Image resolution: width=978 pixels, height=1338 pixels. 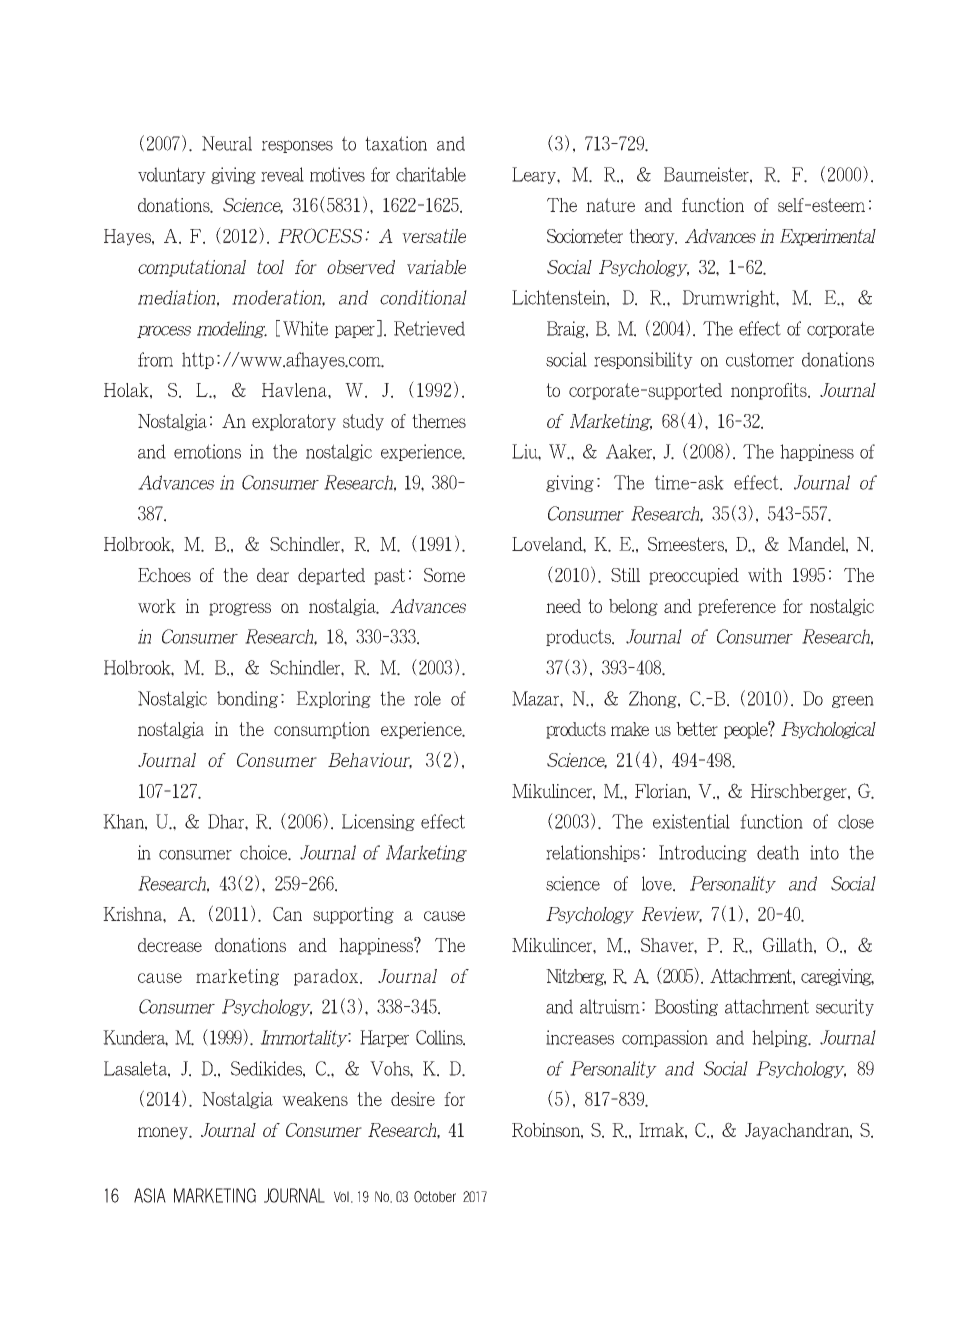 I want to click on theory, so click(x=653, y=237).
